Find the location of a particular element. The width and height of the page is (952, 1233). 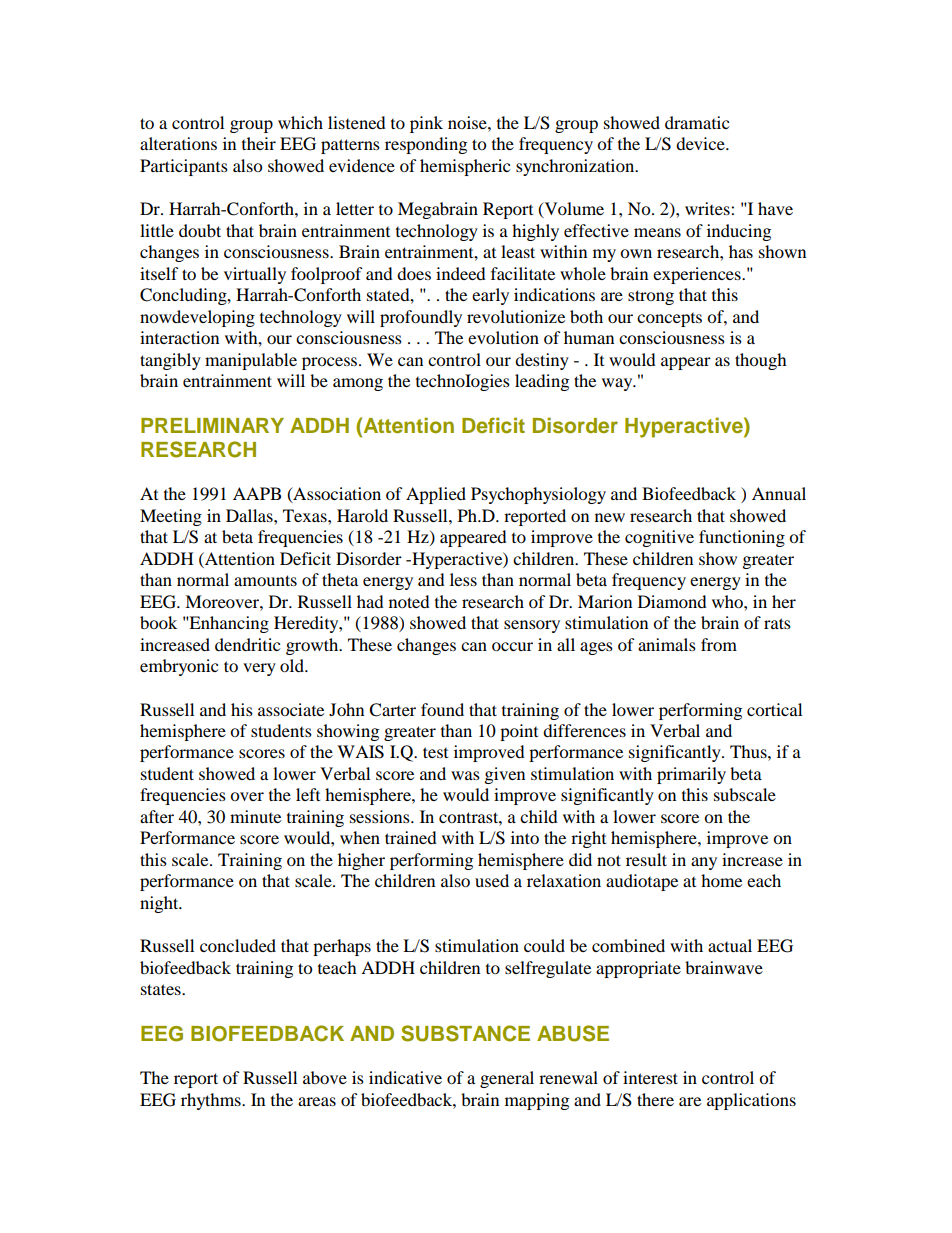

dendritic is located at coordinates (247, 644).
